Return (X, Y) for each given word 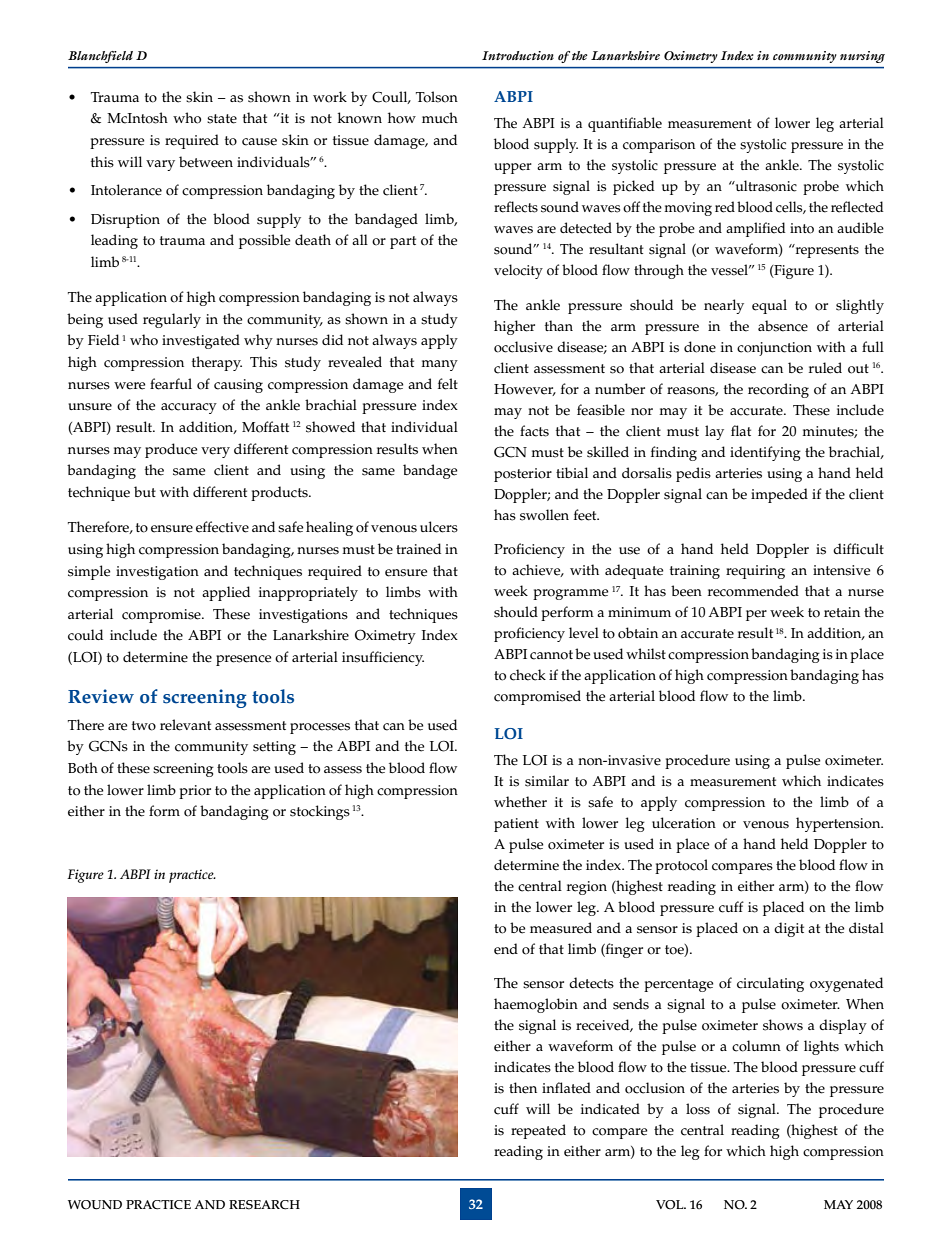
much (440, 118)
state (222, 119)
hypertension (839, 824)
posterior (523, 475)
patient (516, 825)
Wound (95, 1205)
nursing (862, 57)
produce (171, 450)
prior (195, 792)
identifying (765, 453)
